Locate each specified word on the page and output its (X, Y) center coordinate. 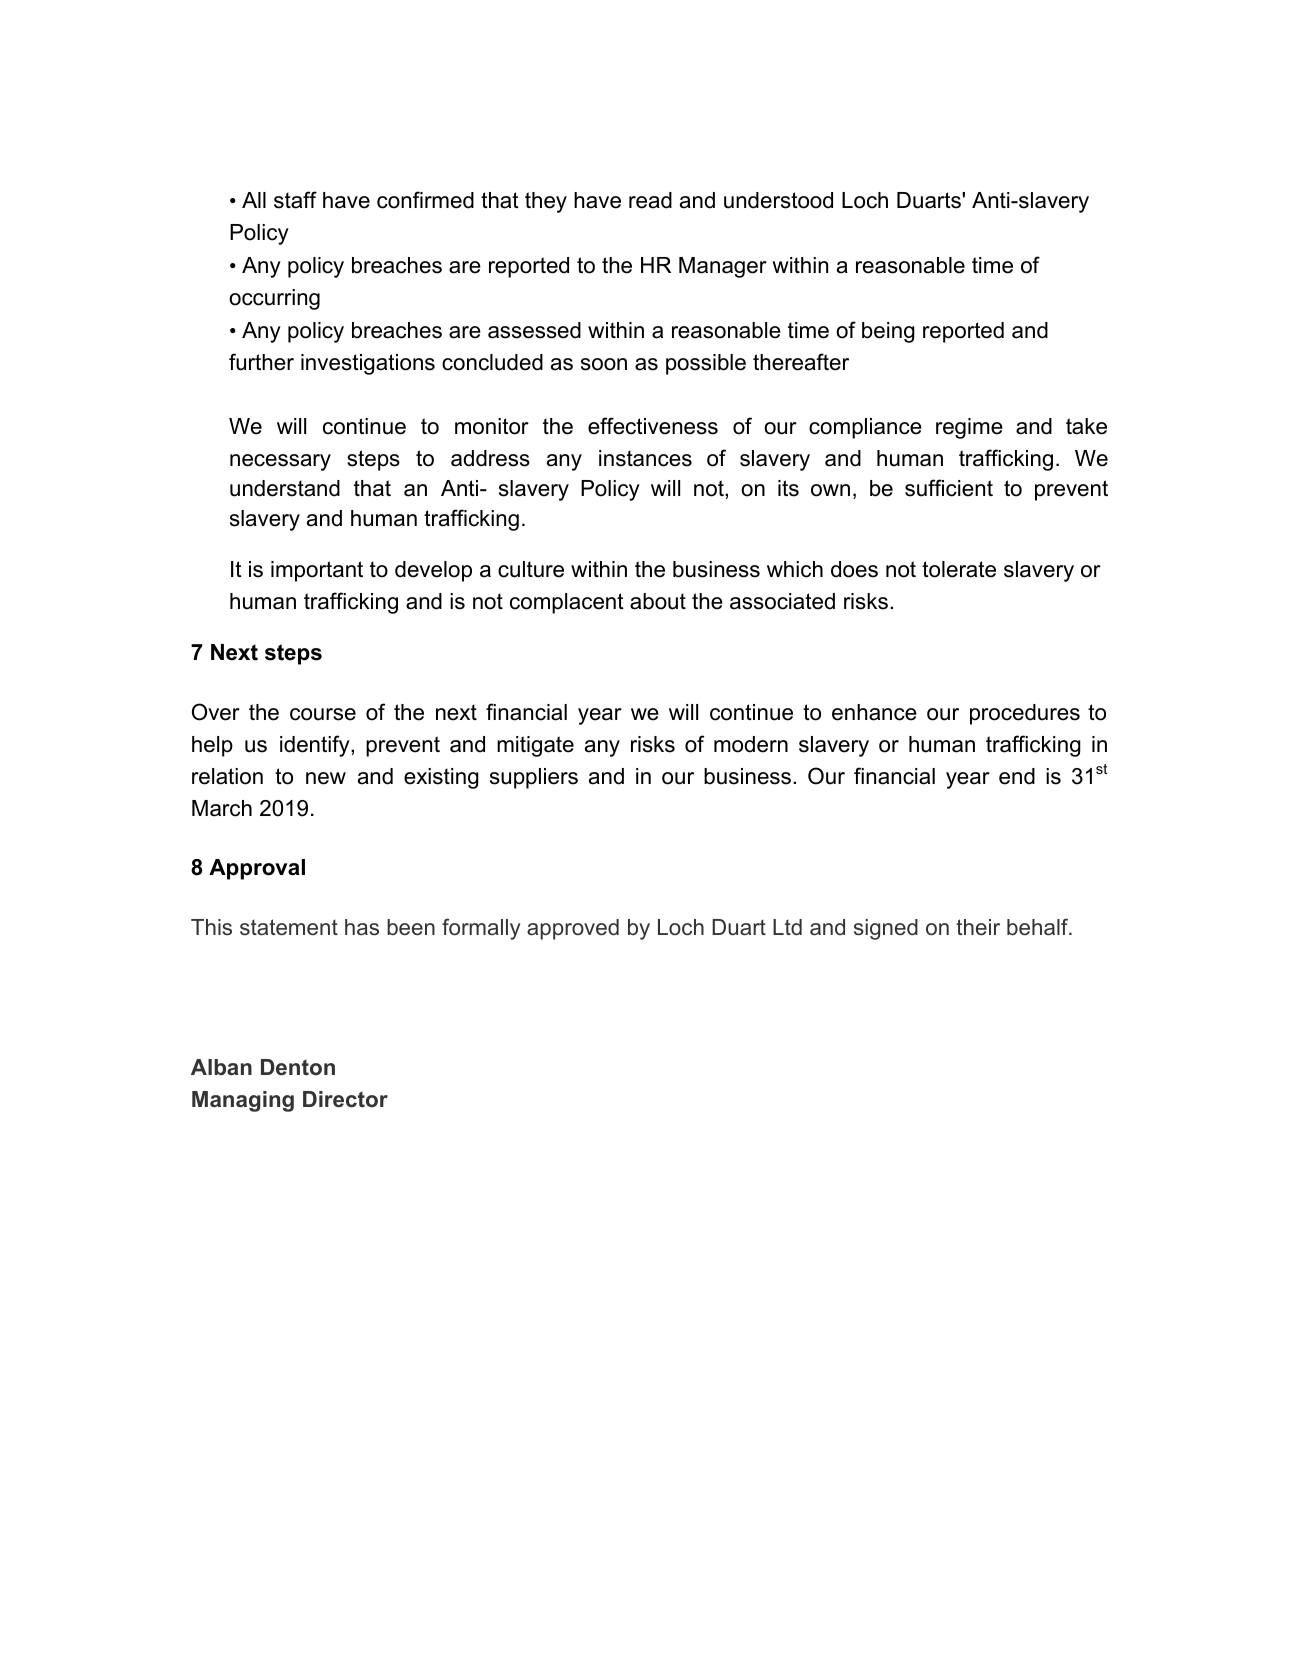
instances (645, 458)
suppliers (534, 778)
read (650, 200)
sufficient (949, 488)
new (326, 778)
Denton (298, 1067)
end (1017, 776)
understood (778, 200)
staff (295, 200)
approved (573, 929)
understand (285, 488)
